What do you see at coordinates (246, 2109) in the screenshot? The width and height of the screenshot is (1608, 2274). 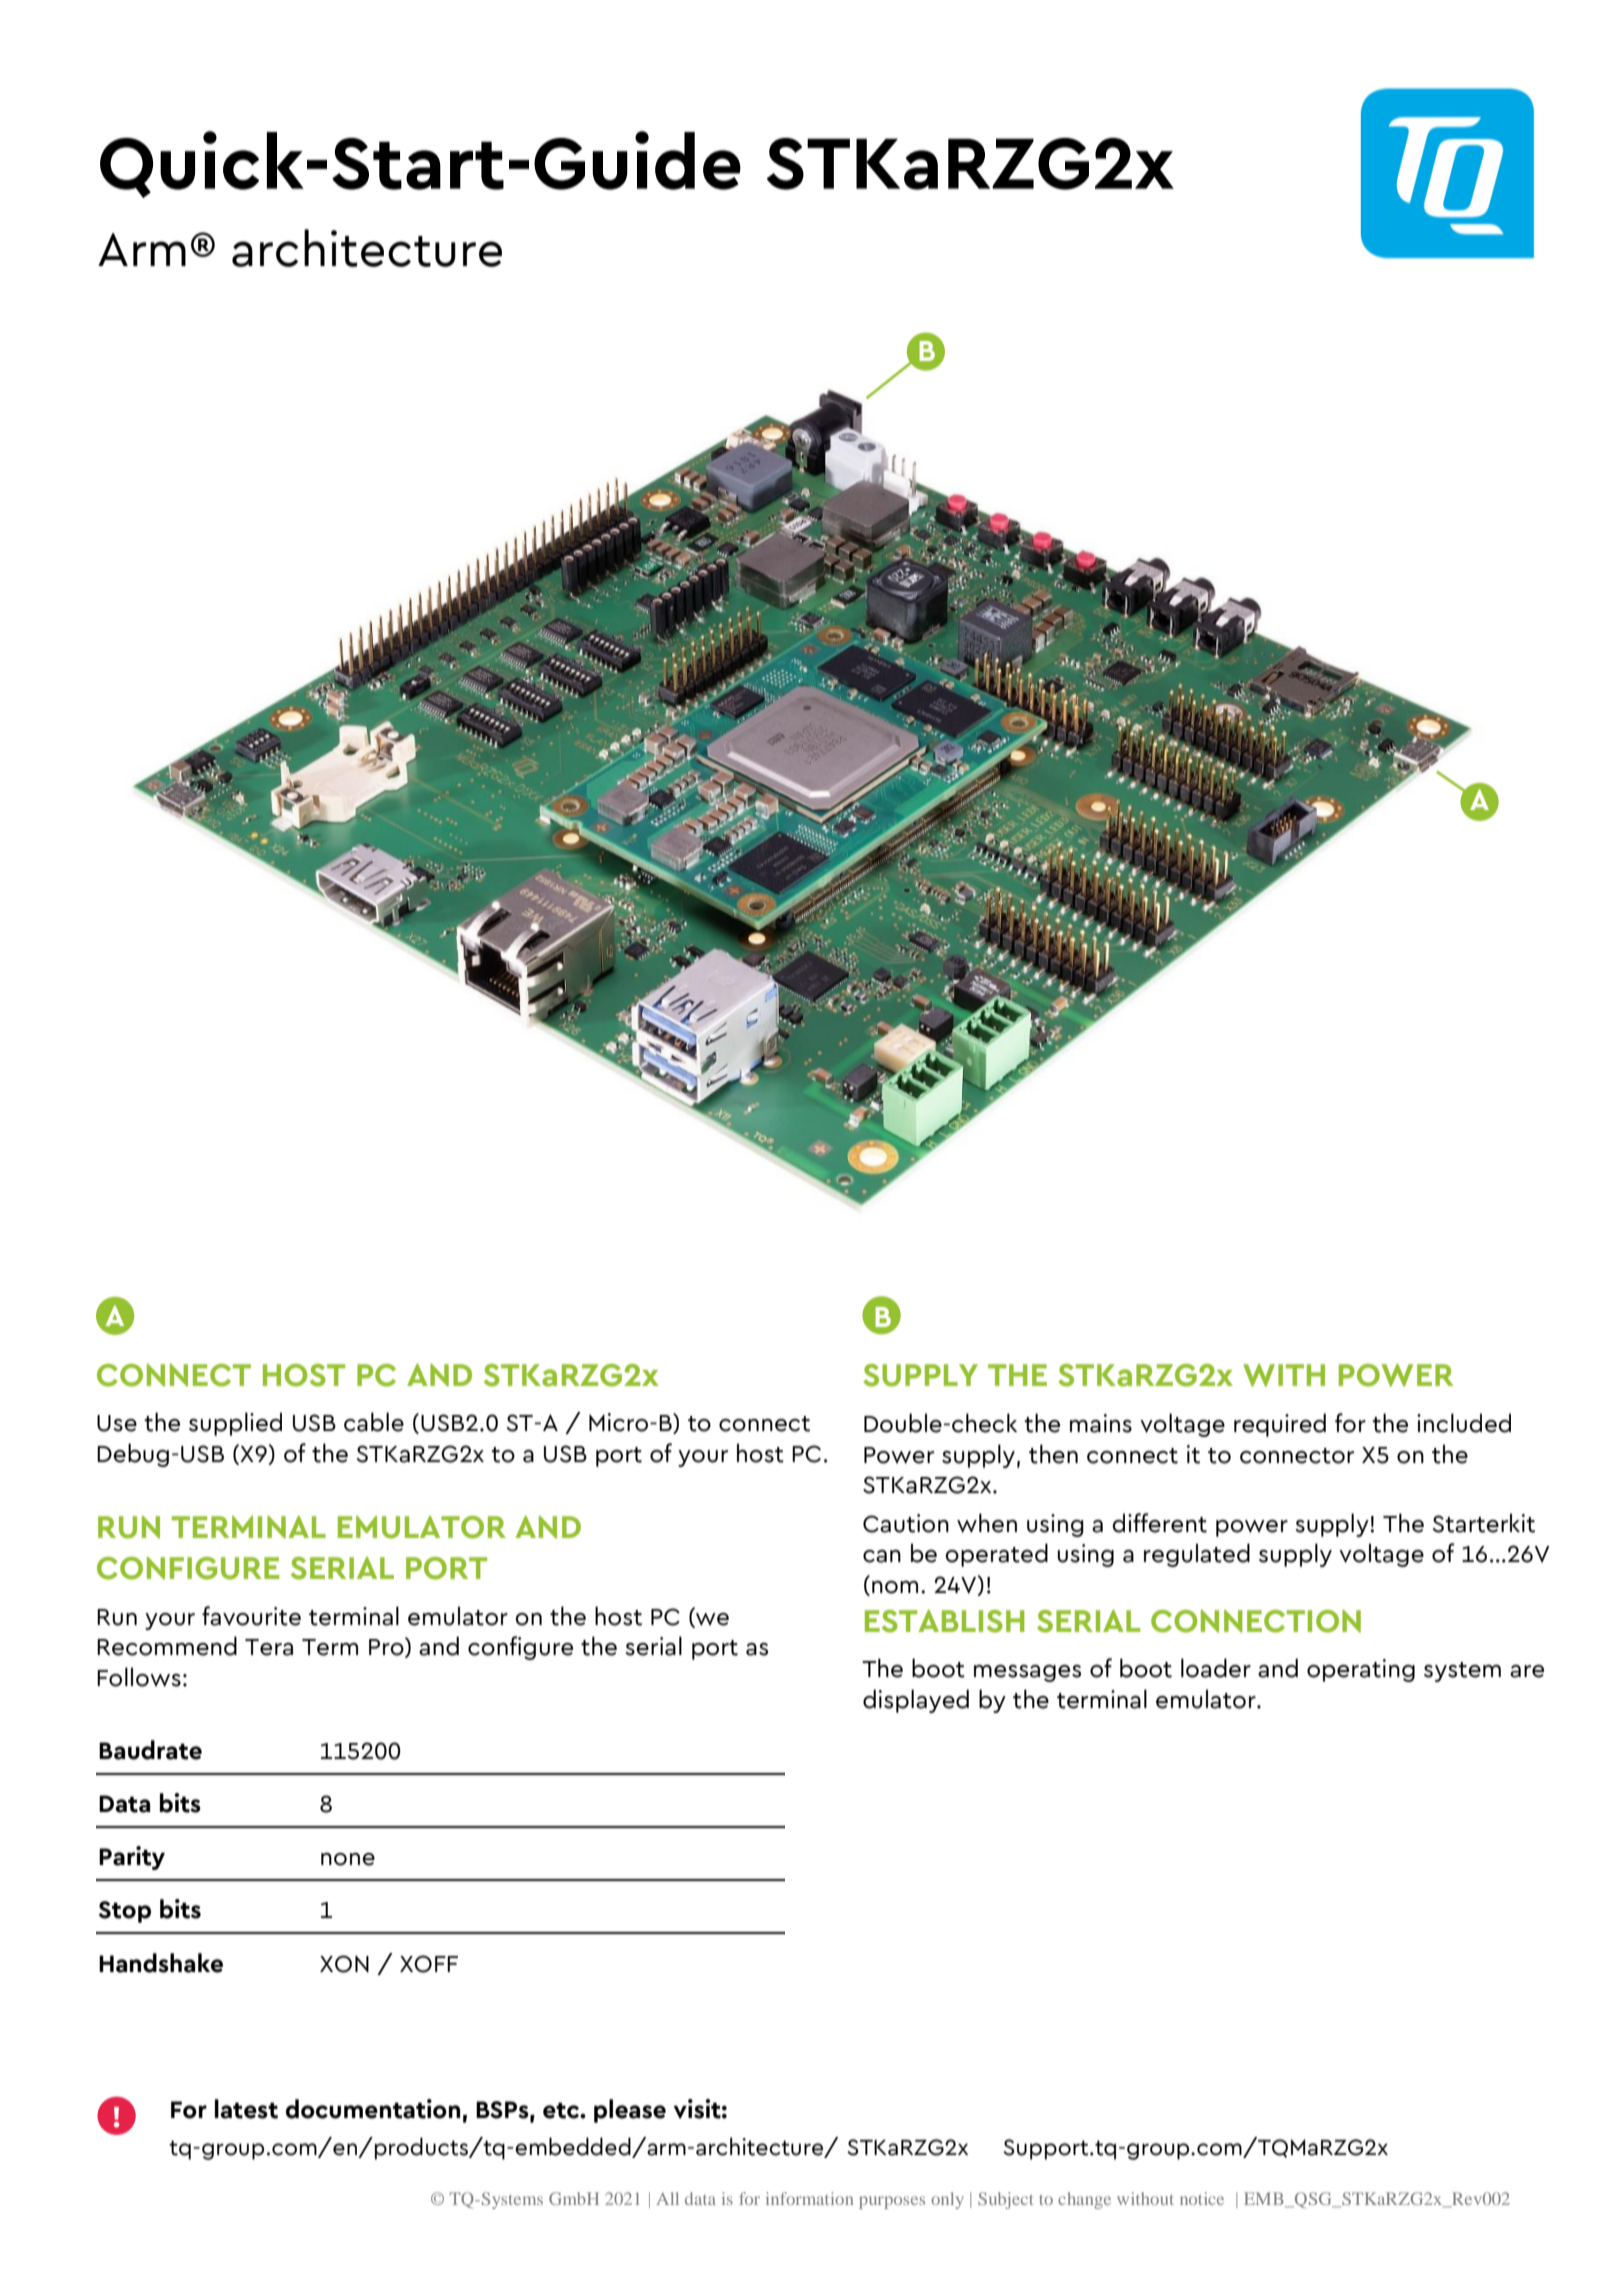 I see `latest` at bounding box center [246, 2109].
